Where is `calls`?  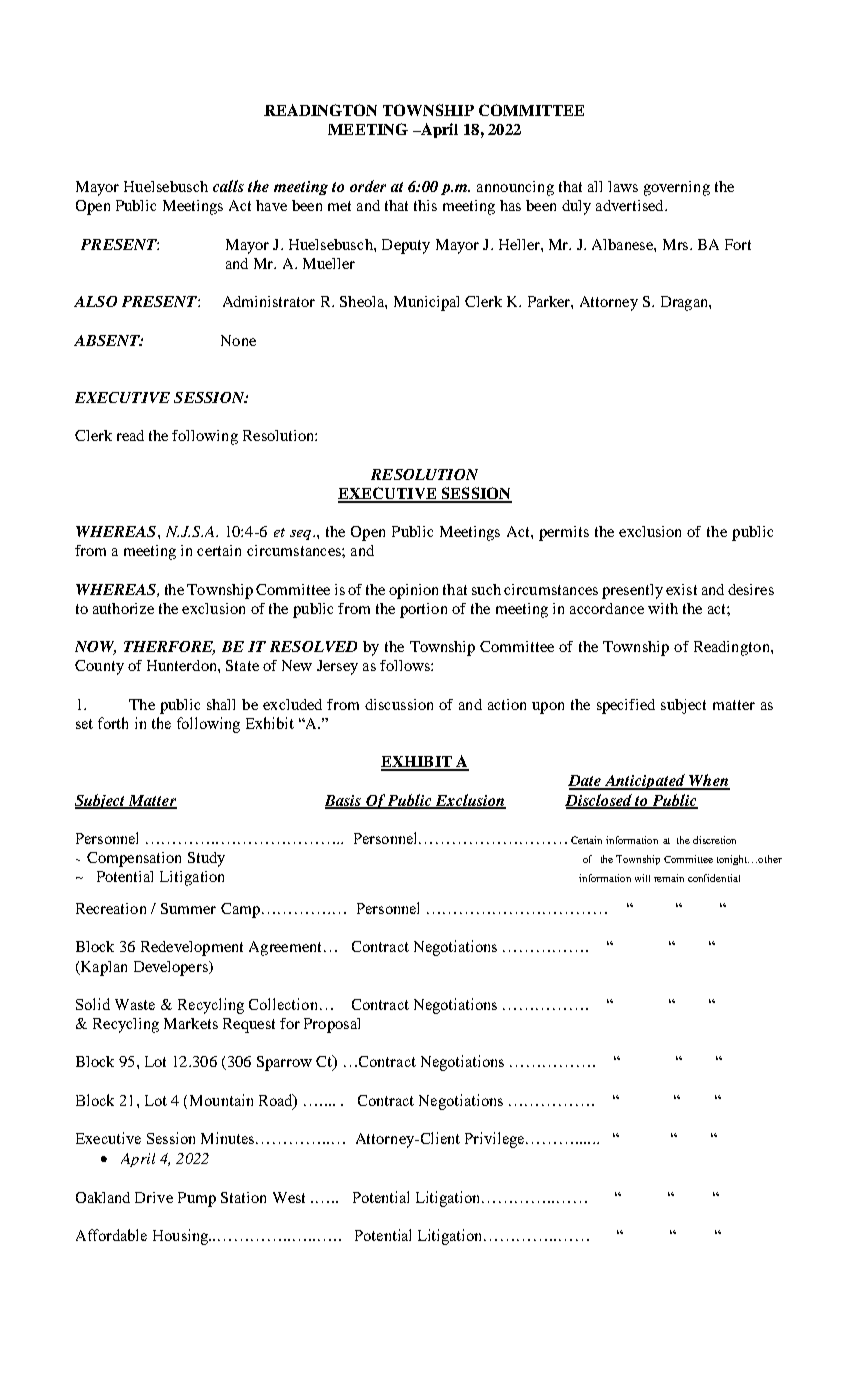
calls is located at coordinates (228, 186).
